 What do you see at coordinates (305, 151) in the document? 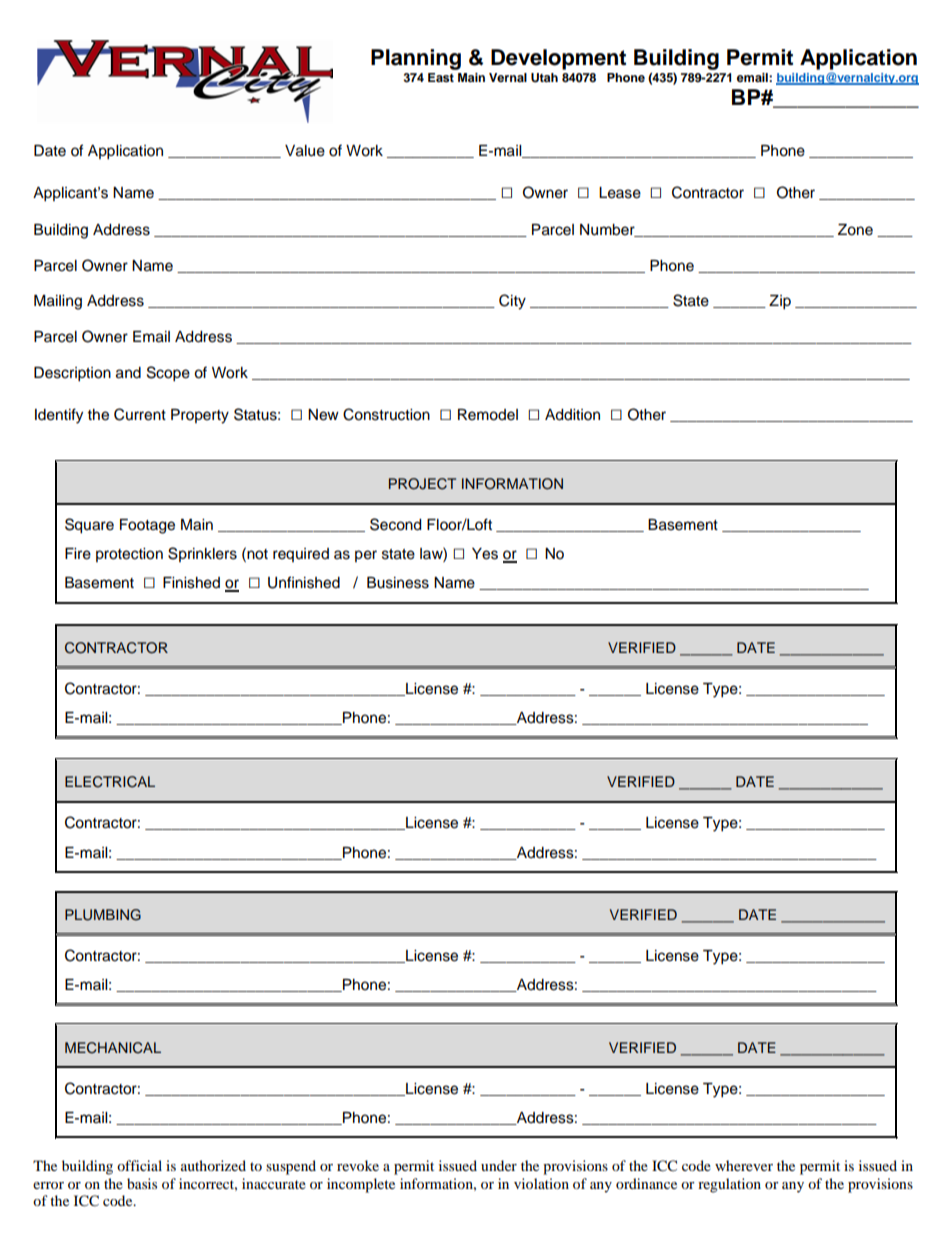
I see `Value` at bounding box center [305, 151].
